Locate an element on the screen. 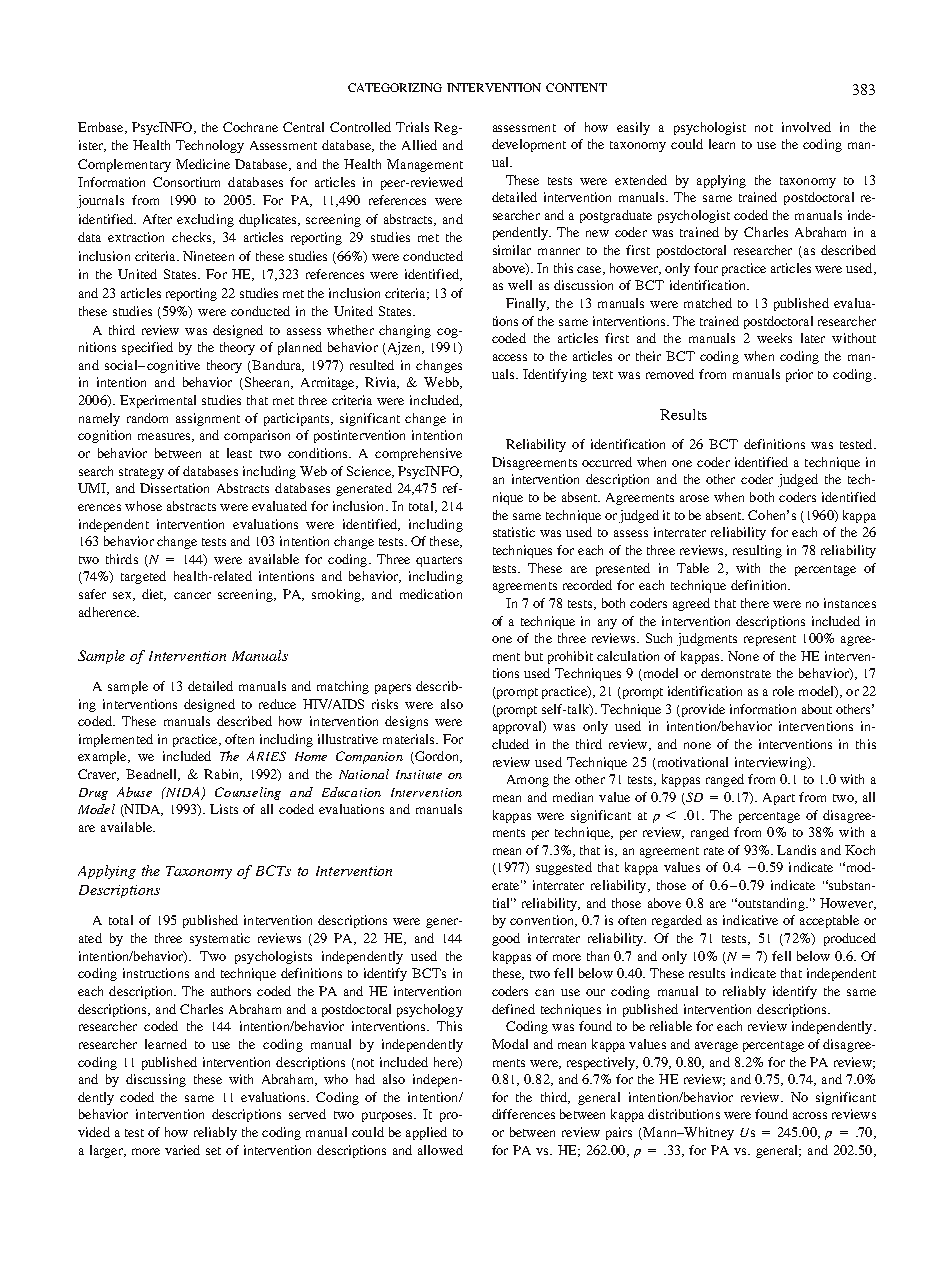 This screenshot has height=1270, width=952. cancer is located at coordinates (192, 595).
